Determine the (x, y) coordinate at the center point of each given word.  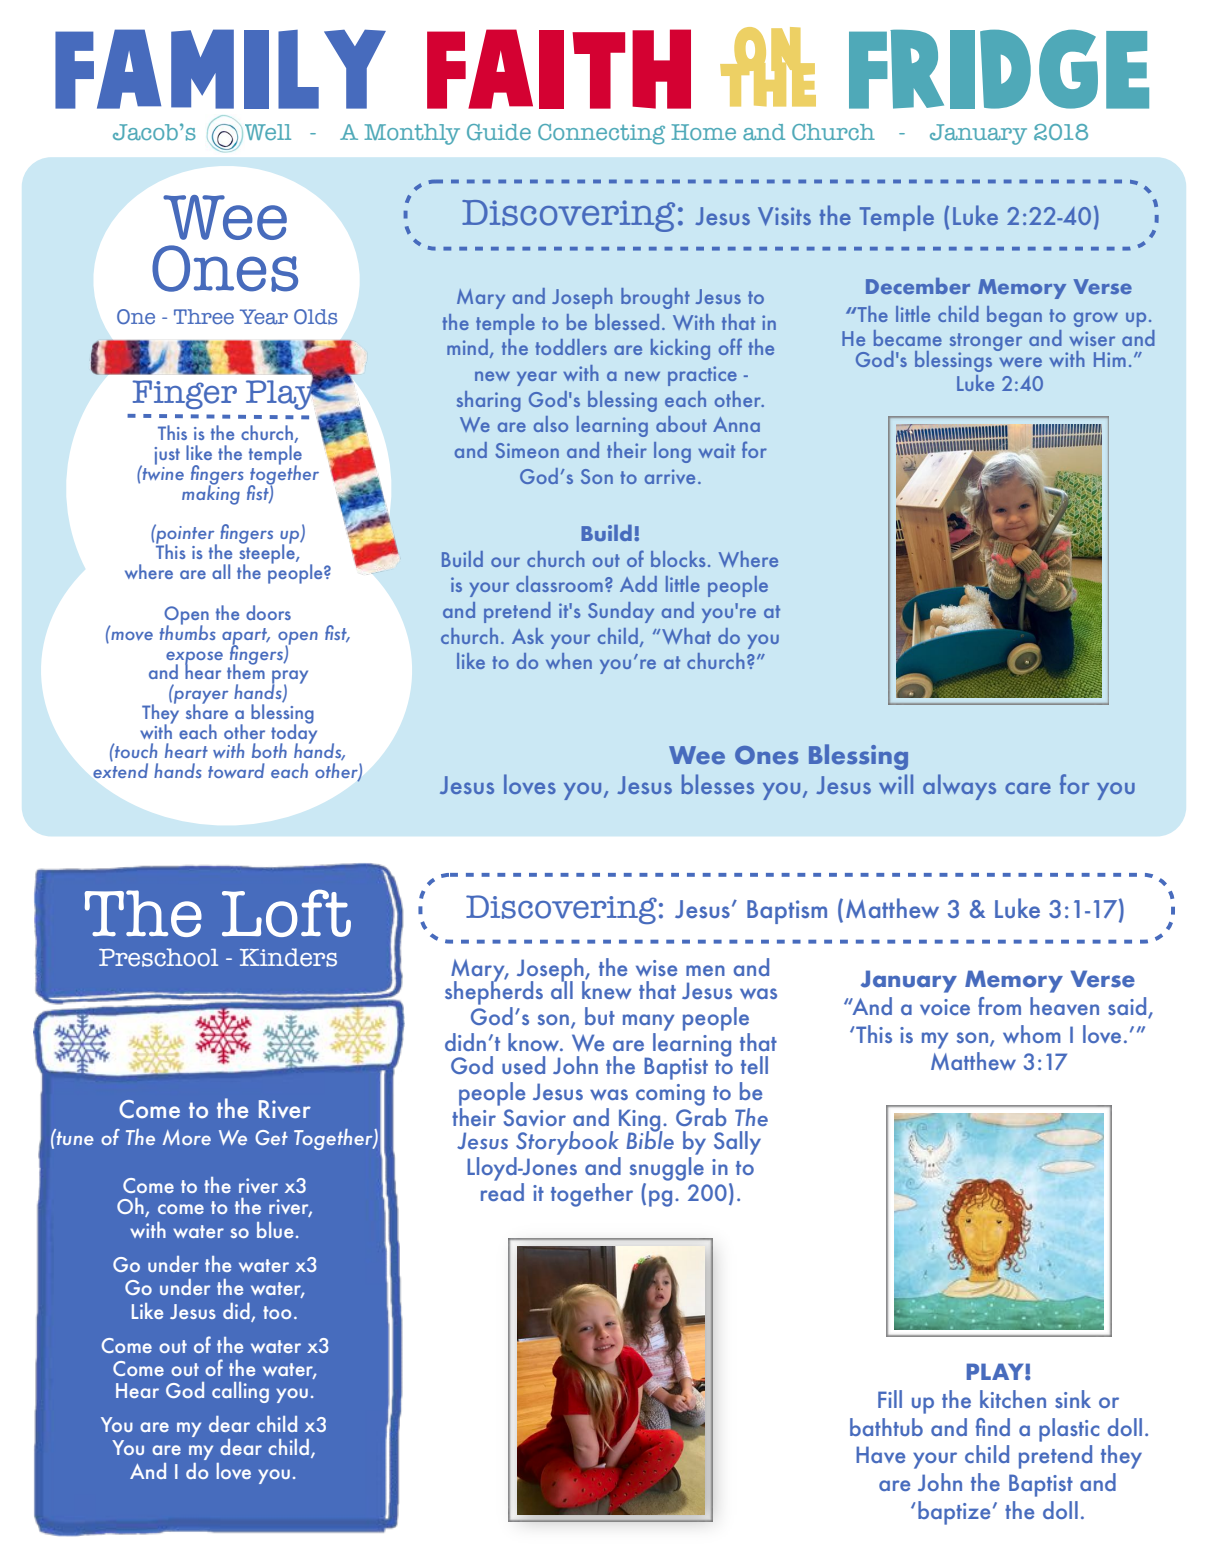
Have (880, 1454)
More (187, 1137)
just (167, 456)
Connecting (601, 134)
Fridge (999, 69)
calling (240, 1392)
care (1028, 788)
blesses (718, 784)
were (1020, 362)
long (672, 452)
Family (220, 69)
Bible (650, 1139)
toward (236, 770)
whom (1032, 1034)
